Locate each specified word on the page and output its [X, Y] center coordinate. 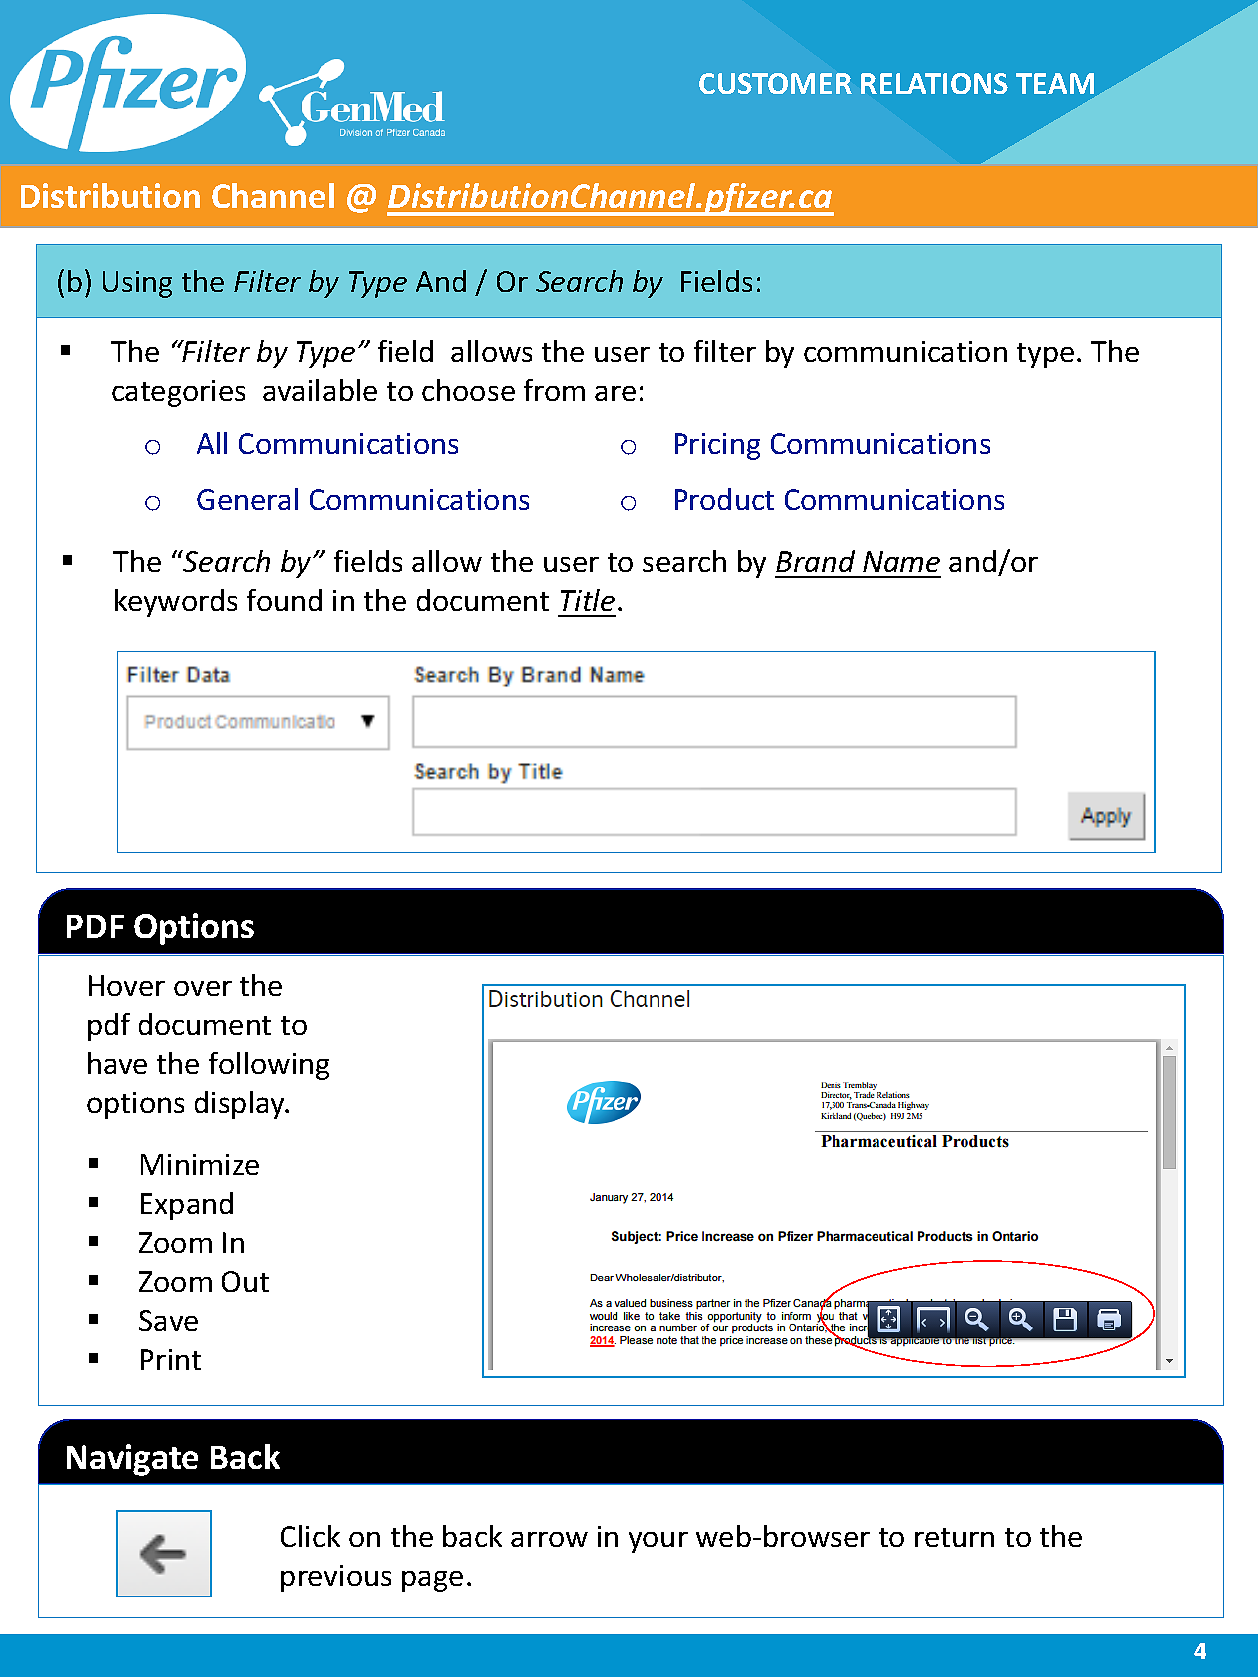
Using [137, 284]
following [269, 1066]
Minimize [200, 1164]
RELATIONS [934, 83]
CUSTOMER [775, 83]
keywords [176, 603]
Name [901, 561]
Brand [815, 561]
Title [588, 600]
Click [310, 1536]
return [954, 1537]
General [247, 499]
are [615, 393]
